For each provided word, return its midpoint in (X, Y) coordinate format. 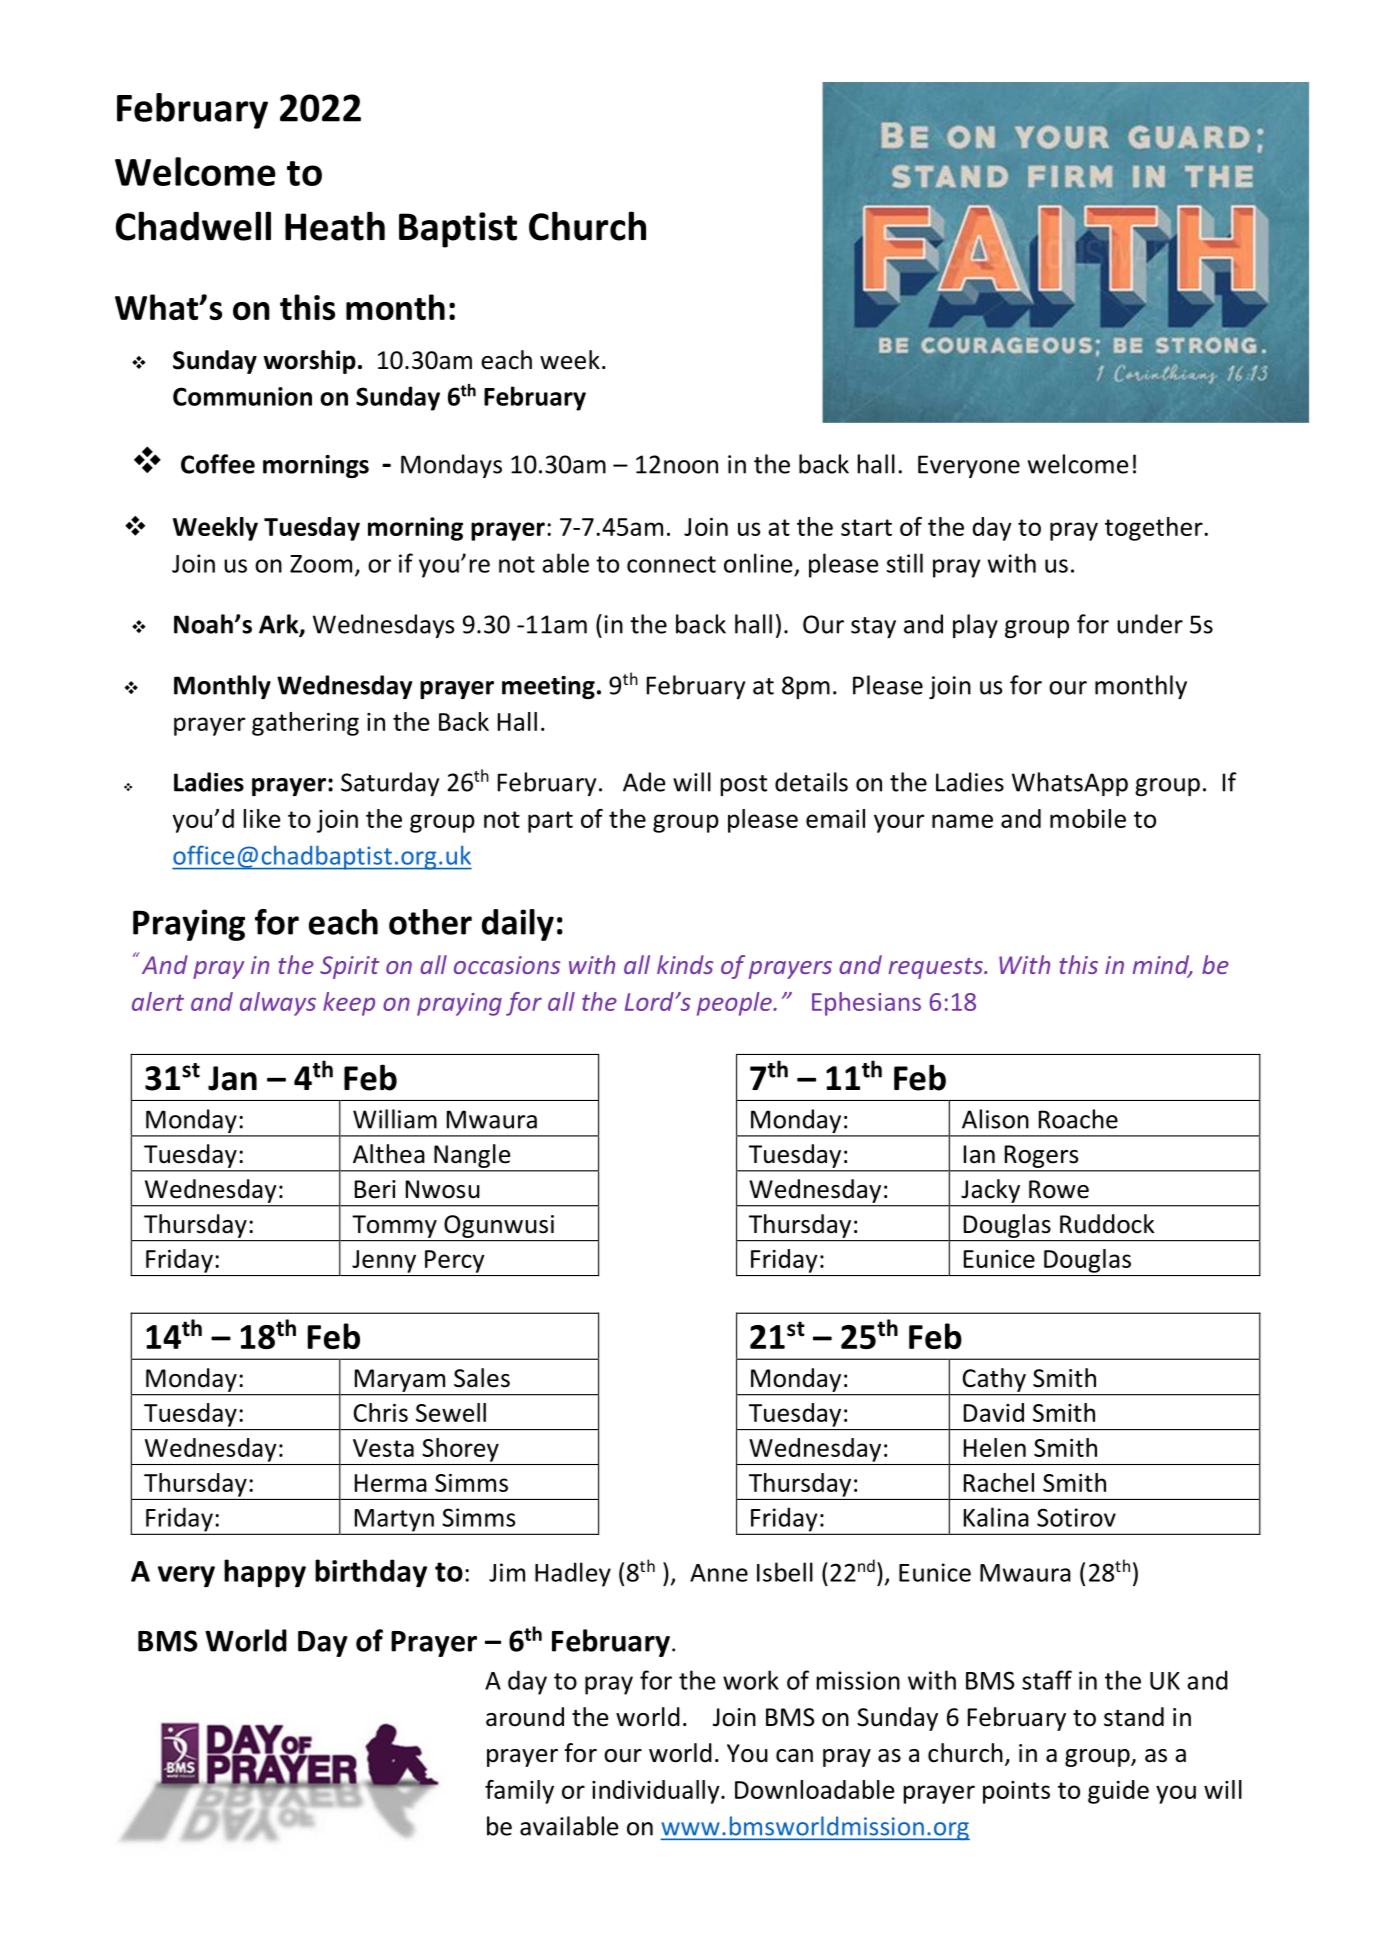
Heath (335, 226)
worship (309, 362)
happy (265, 1573)
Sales (482, 1378)
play (975, 626)
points (1016, 1792)
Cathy (994, 1380)
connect (671, 564)
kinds (685, 964)
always (278, 1004)
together (1154, 529)
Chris (381, 1412)
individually (657, 1792)
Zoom (321, 564)
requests (937, 968)
